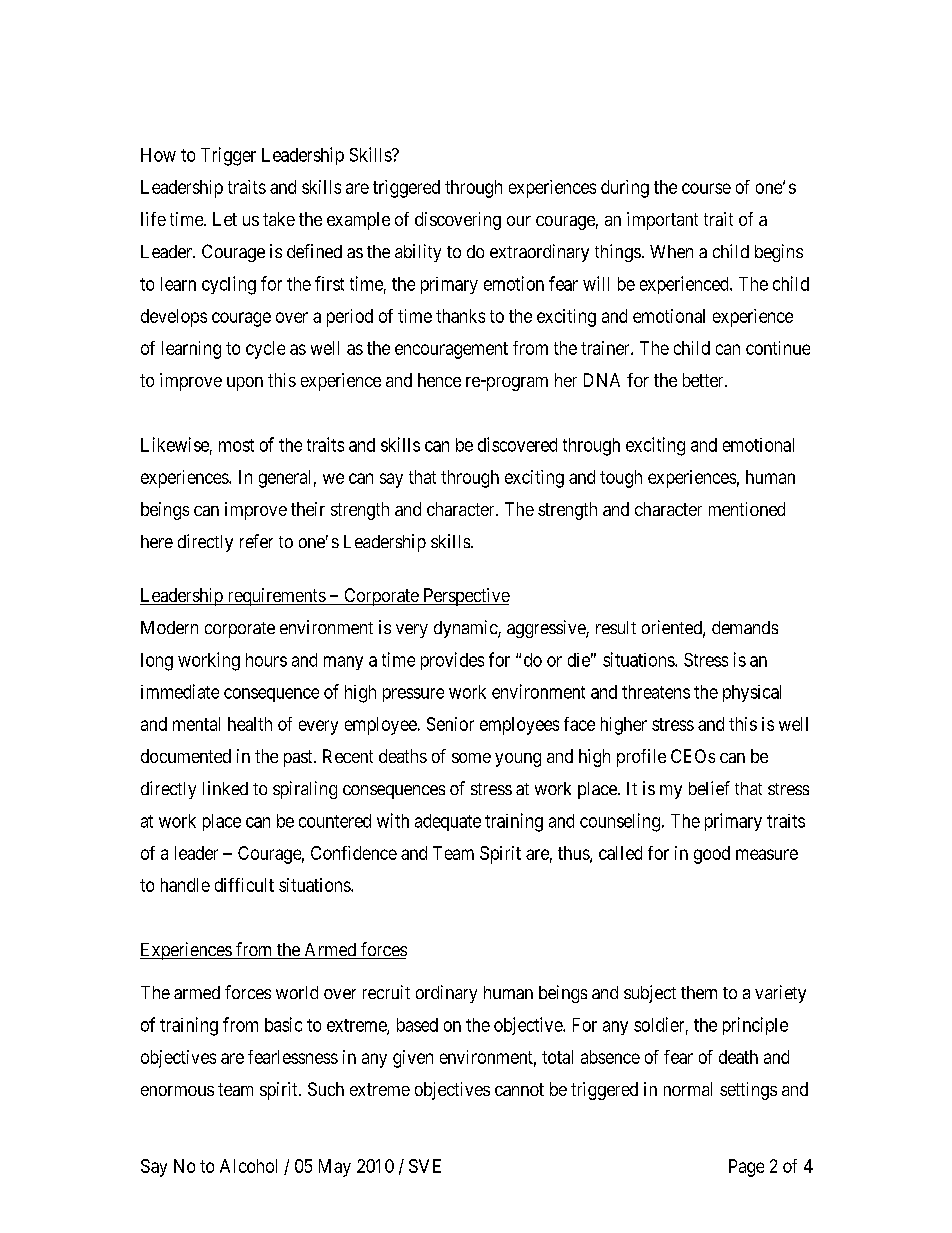 The width and height of the image is (952, 1233). I want to click on Let, so click(225, 219).
